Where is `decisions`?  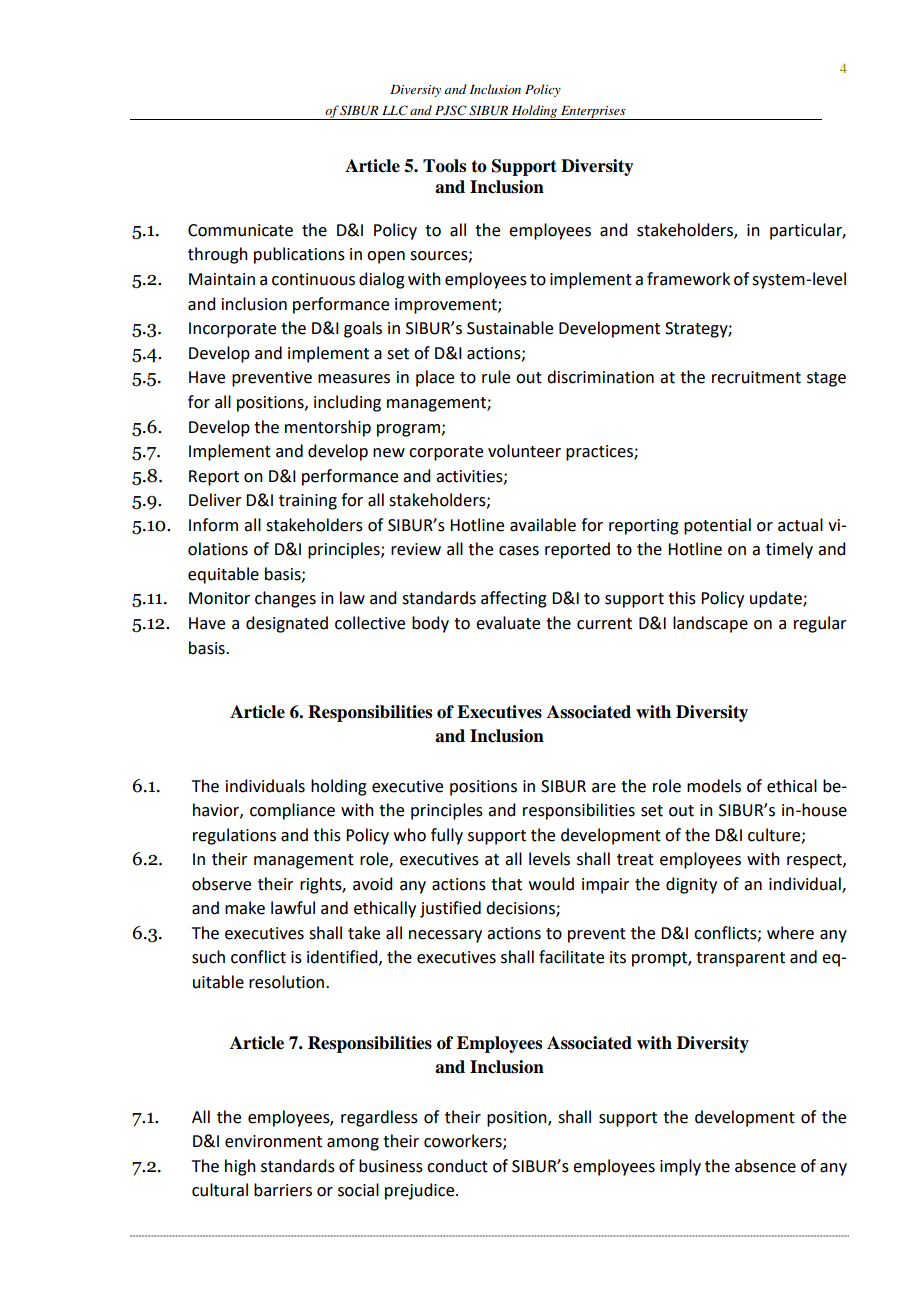 decisions is located at coordinates (521, 909).
